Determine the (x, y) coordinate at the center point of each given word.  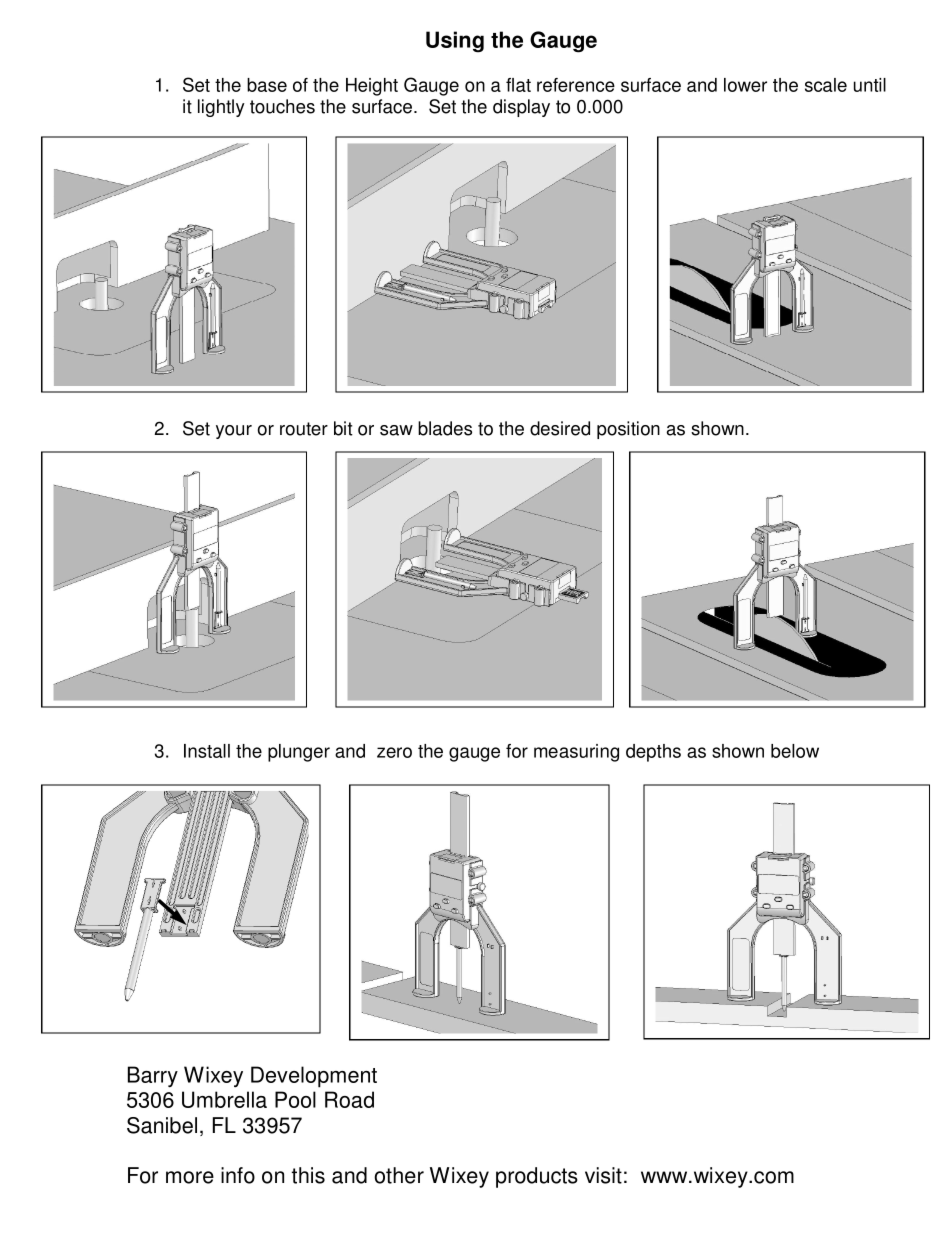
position (628, 430)
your (234, 432)
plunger (299, 753)
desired (560, 428)
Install (207, 751)
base (267, 85)
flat (518, 85)
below (795, 751)
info (238, 1175)
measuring (576, 753)
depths (653, 753)
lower (745, 85)
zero (394, 752)
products (537, 1177)
